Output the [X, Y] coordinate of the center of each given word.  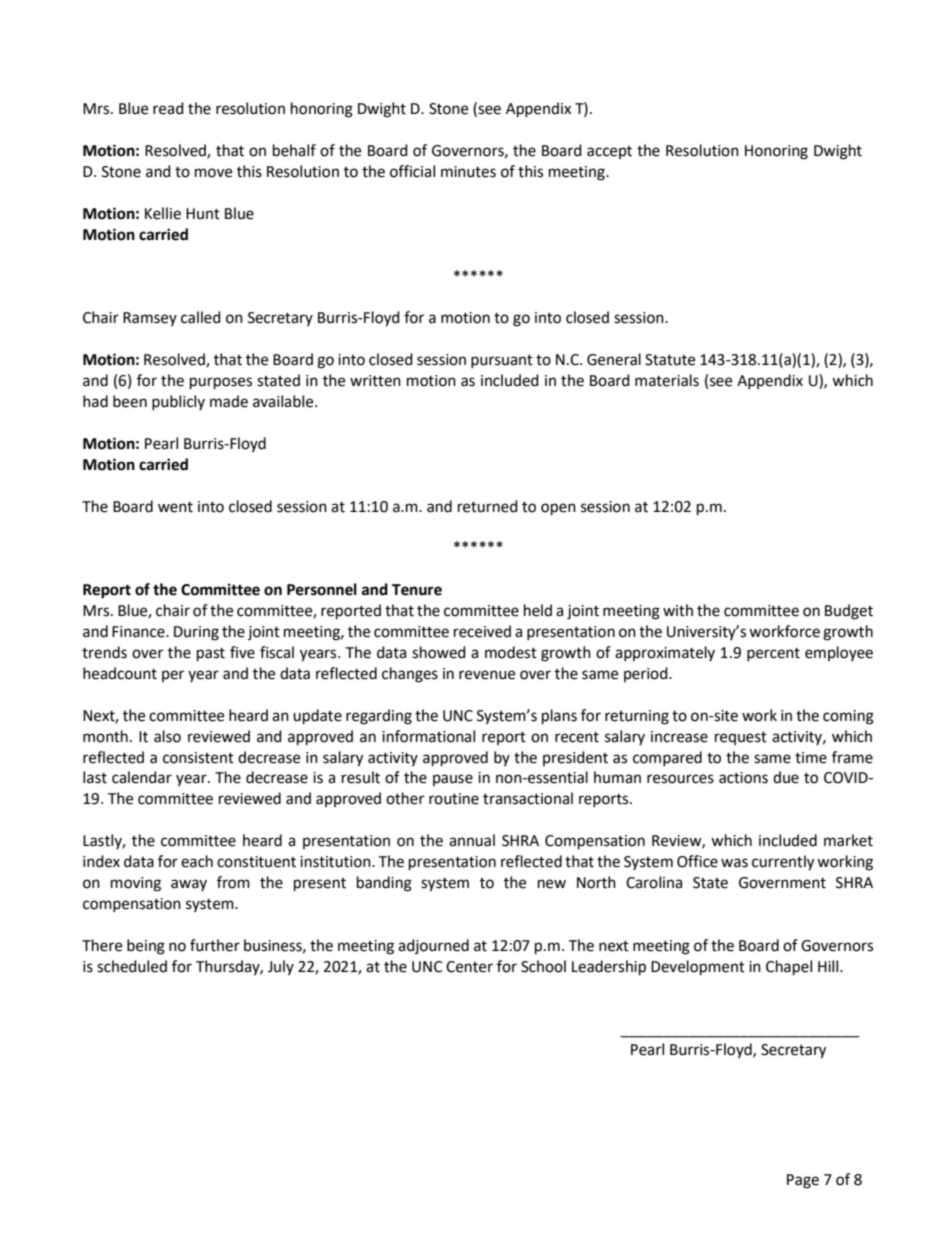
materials [667, 380]
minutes [468, 172]
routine [454, 799]
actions [743, 778]
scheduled [132, 966]
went [175, 507]
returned [488, 506]
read [168, 108]
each [197, 861]
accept [609, 152]
